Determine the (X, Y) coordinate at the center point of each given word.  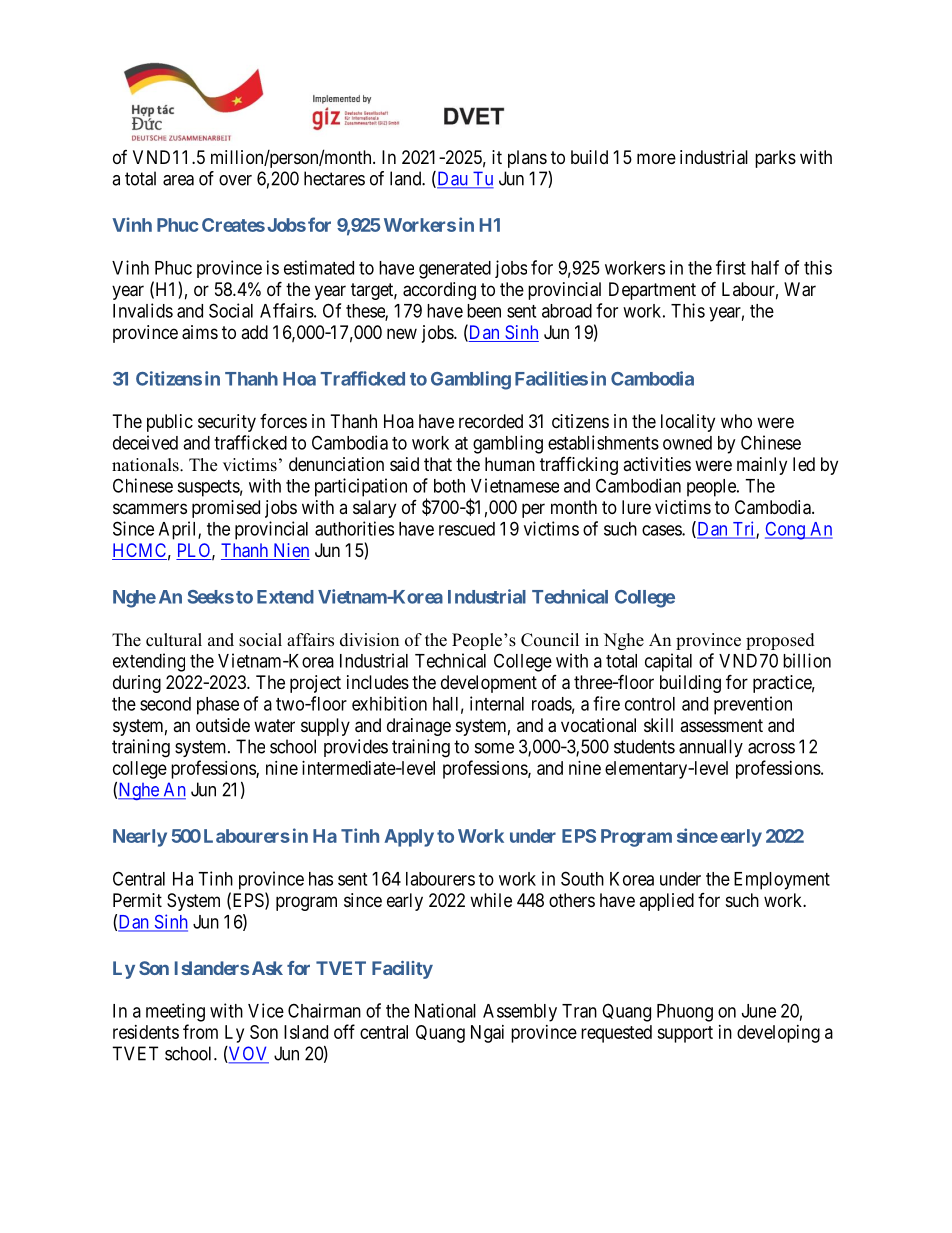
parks (775, 159)
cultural (174, 640)
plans (527, 159)
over (235, 180)
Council (550, 640)
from (200, 1031)
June (759, 1011)
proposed (780, 641)
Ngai (487, 1034)
